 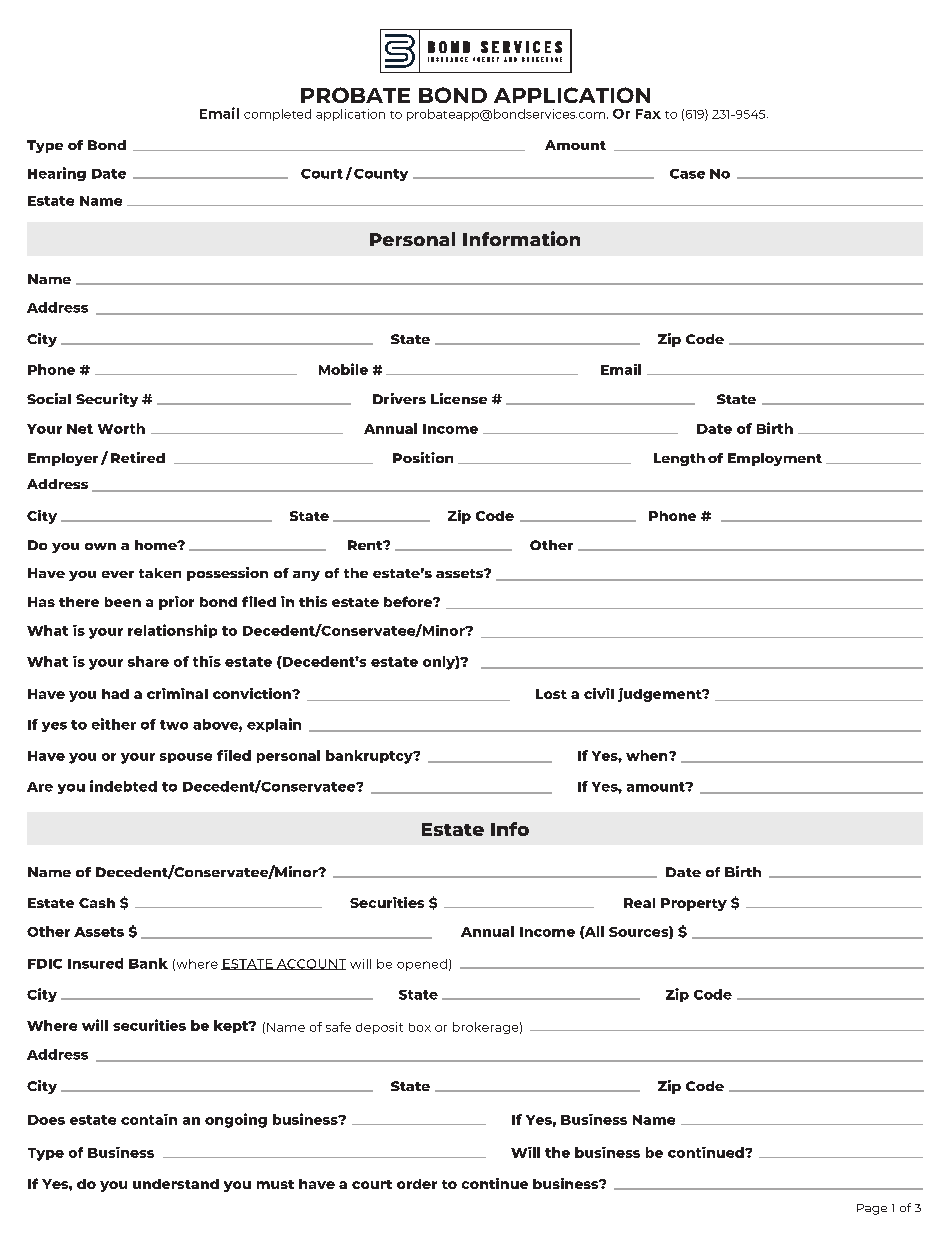 What do you see at coordinates (148, 661) in the page?
I see `share` at bounding box center [148, 661].
